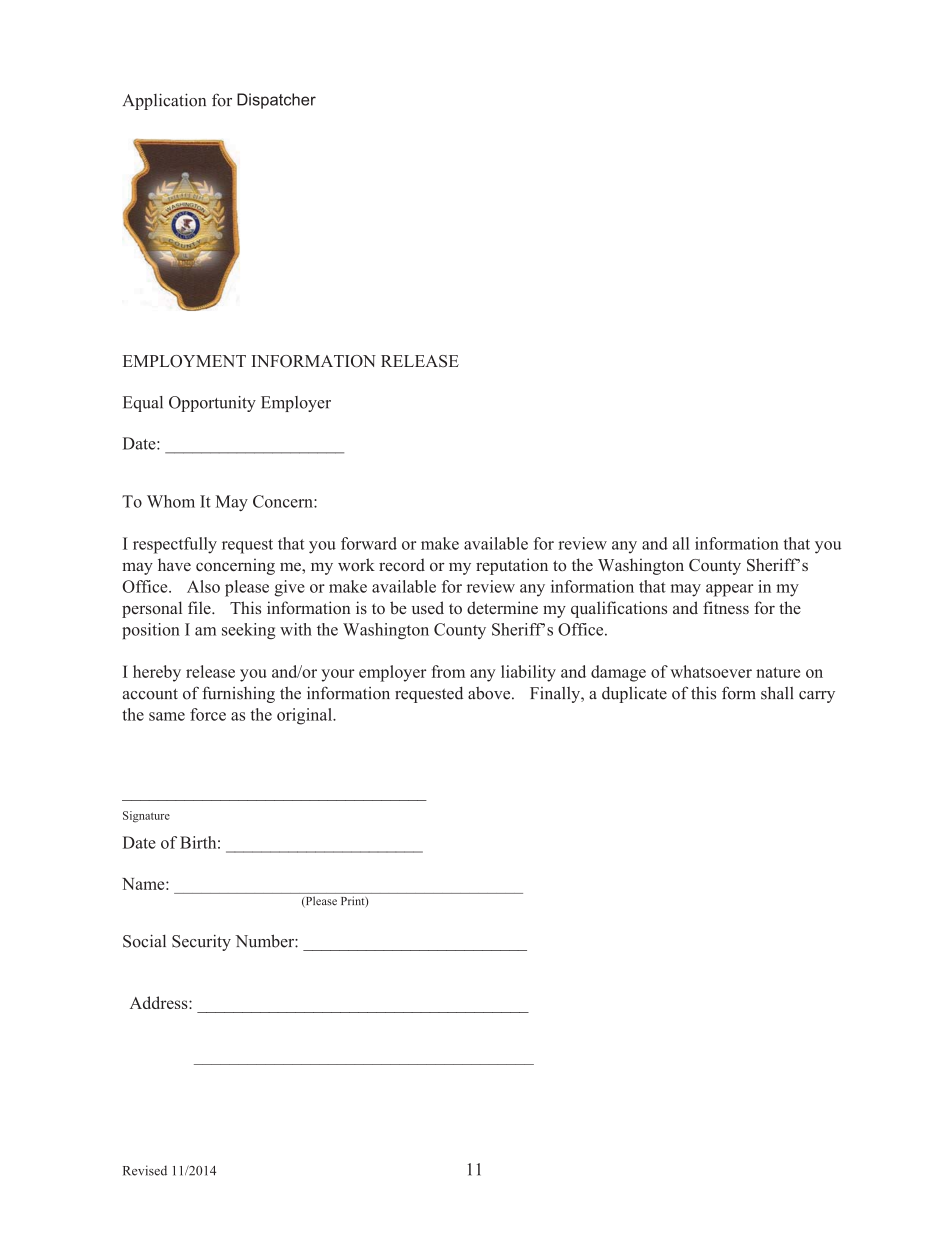 The image size is (952, 1233). I want to click on appear, so click(729, 590).
